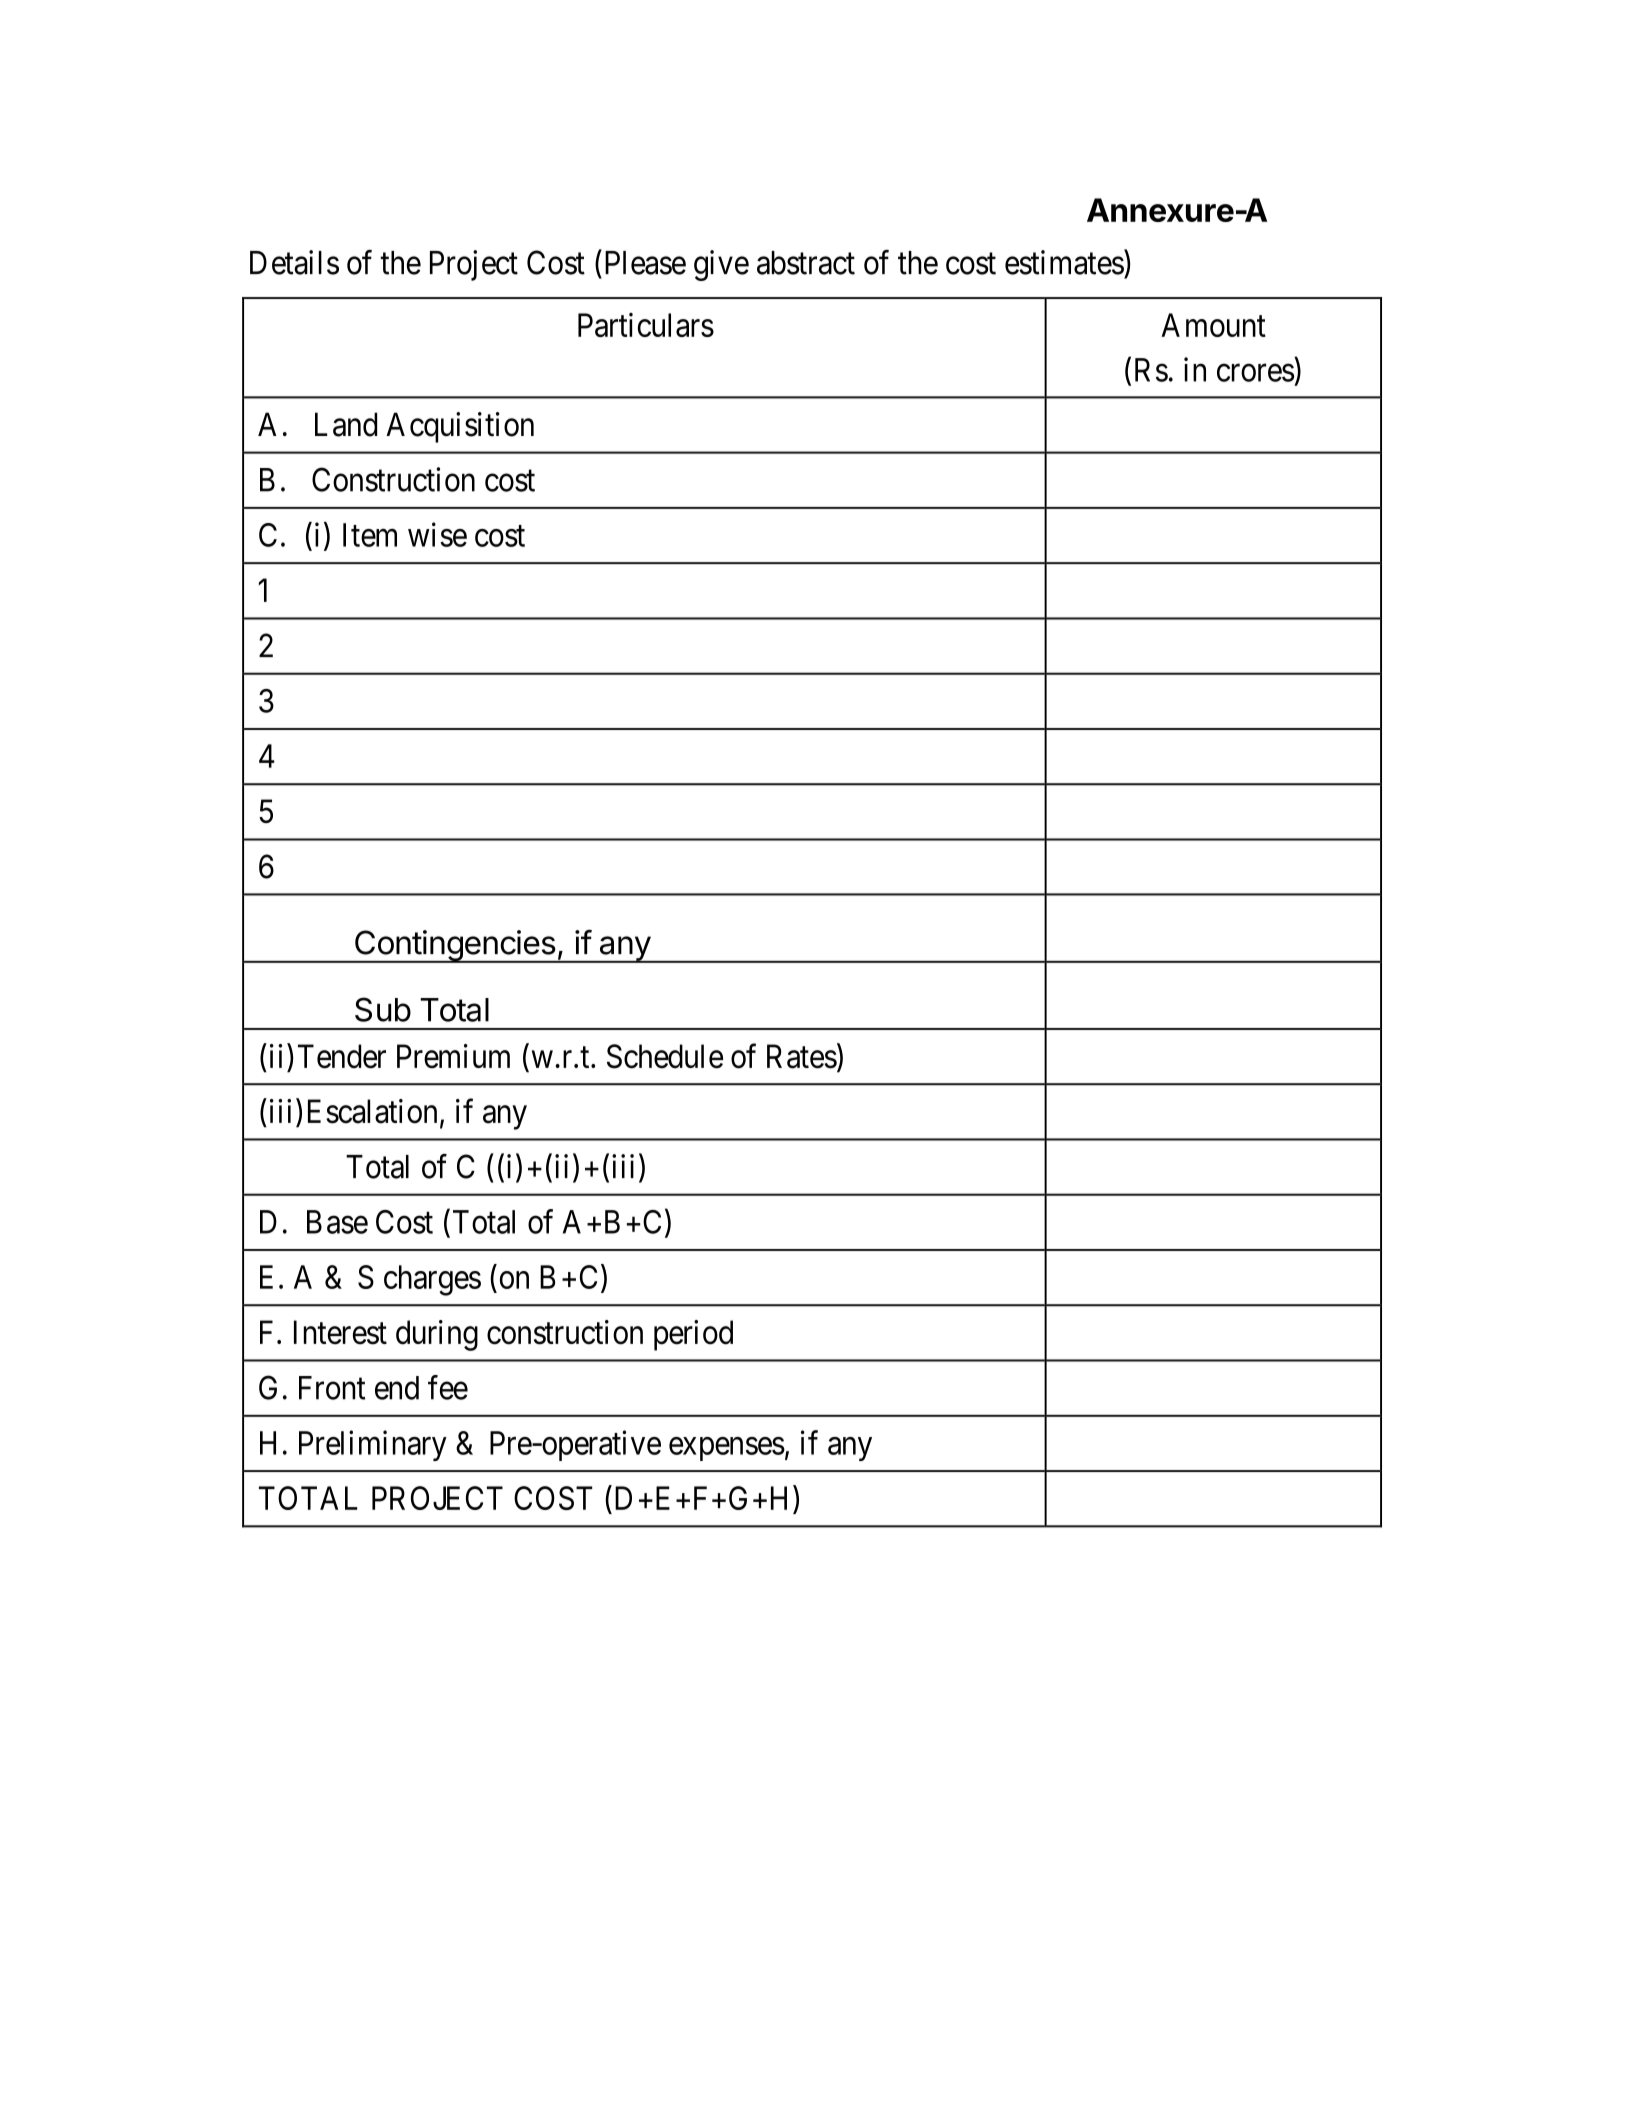 This image has height=2108, width=1629. What do you see at coordinates (693, 1335) in the image?
I see `period` at bounding box center [693, 1335].
